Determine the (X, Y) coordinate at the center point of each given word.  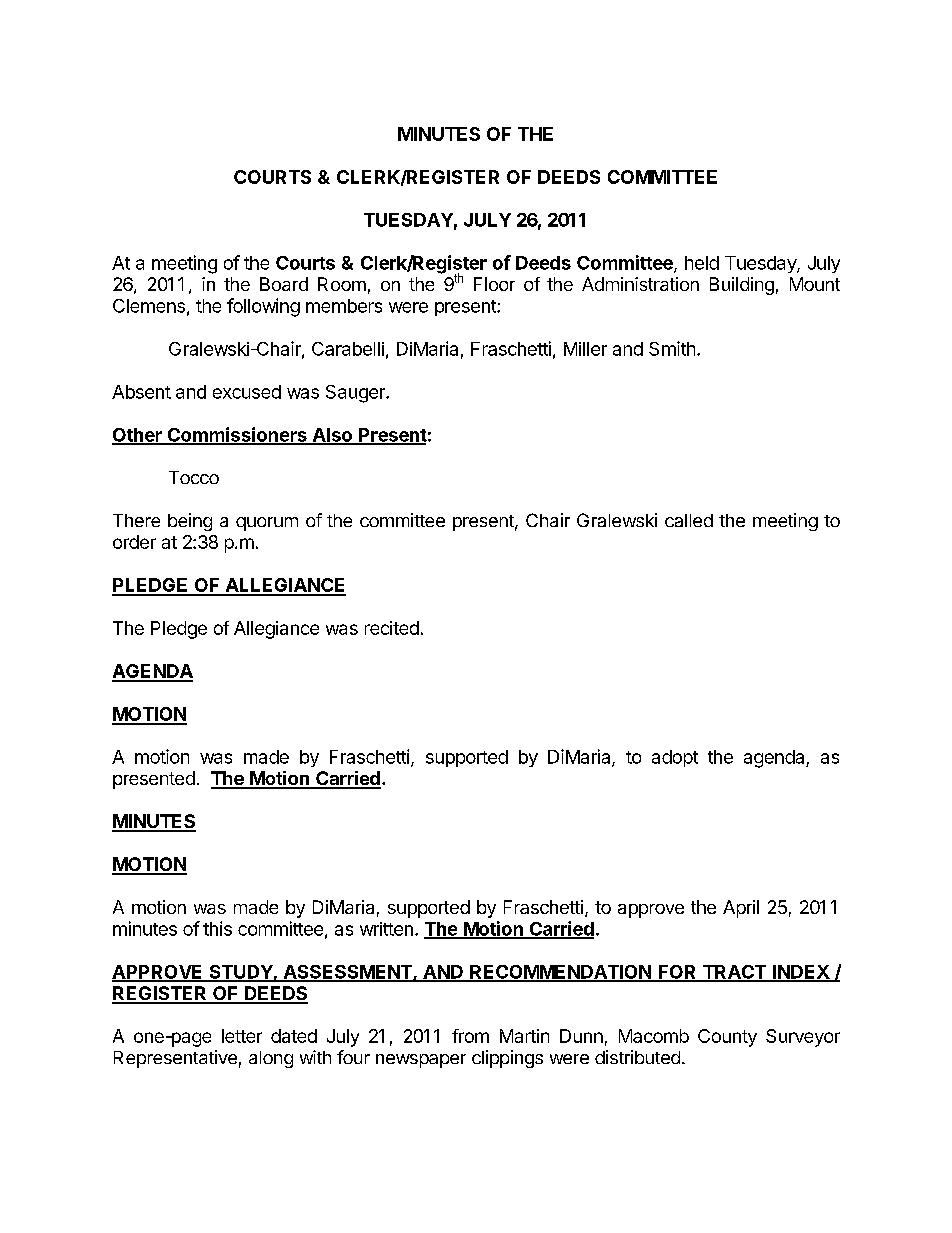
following (263, 307)
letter (242, 1036)
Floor (494, 284)
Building (742, 286)
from (470, 1036)
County (727, 1038)
